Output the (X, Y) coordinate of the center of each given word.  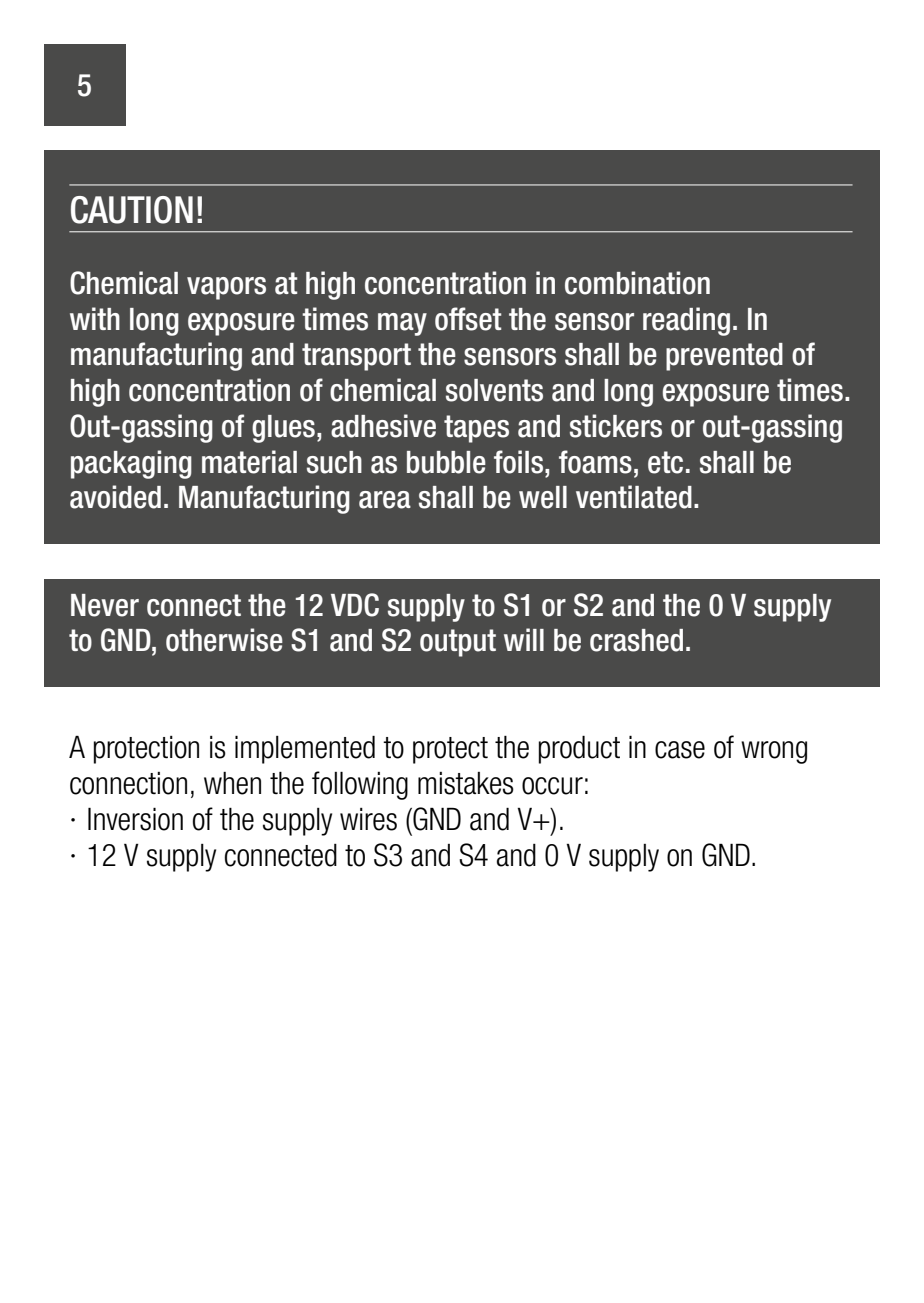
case (680, 750)
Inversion (135, 819)
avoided (115, 497)
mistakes (466, 783)
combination (637, 283)
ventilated (634, 497)
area (385, 500)
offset (468, 319)
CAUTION (132, 210)
